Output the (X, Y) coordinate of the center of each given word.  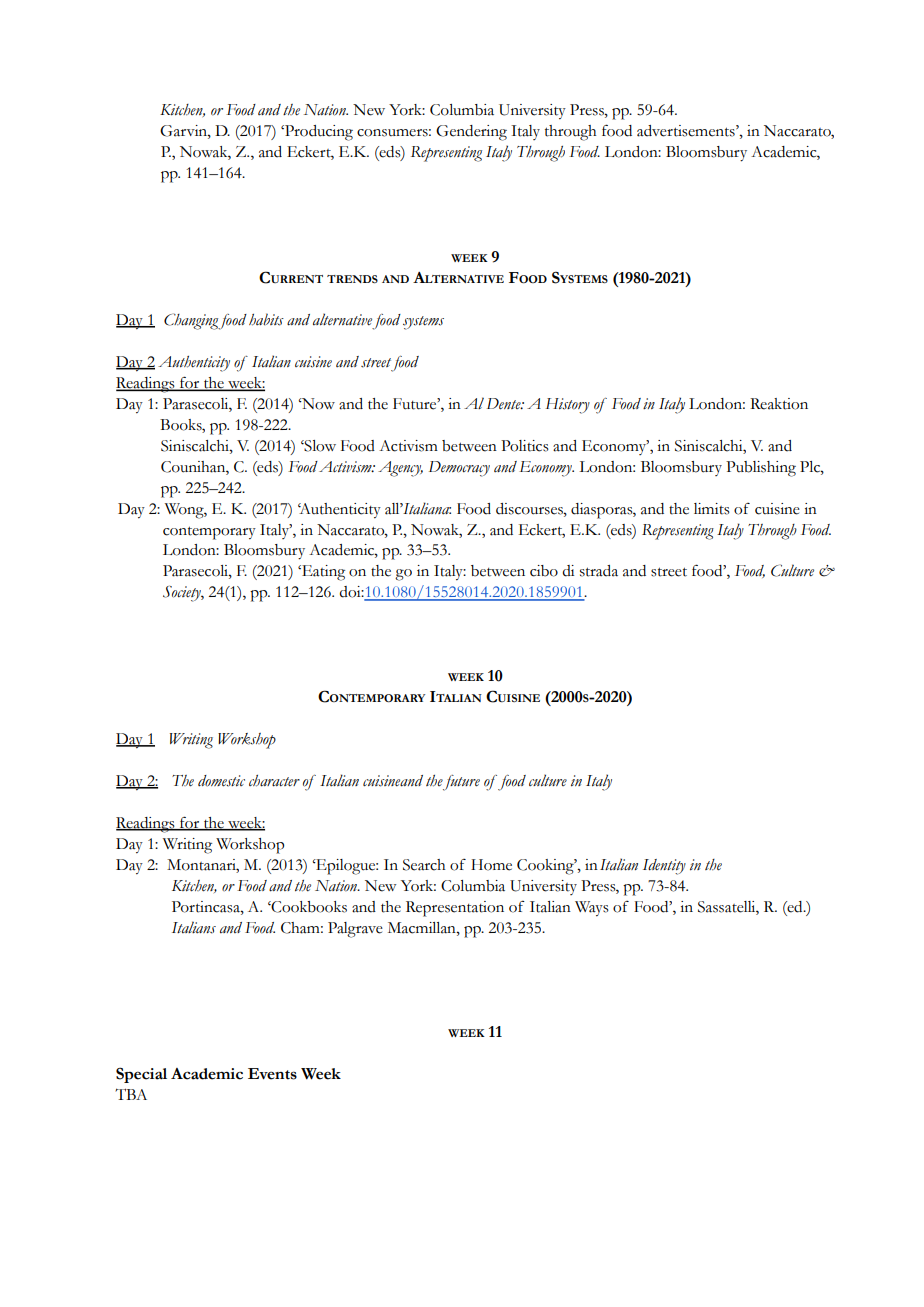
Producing (318, 133)
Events (272, 1074)
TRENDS (352, 279)
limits (712, 509)
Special (141, 1075)
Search (424, 865)
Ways (592, 909)
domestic (221, 781)
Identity (664, 867)
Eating (322, 573)
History (568, 406)
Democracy (459, 469)
